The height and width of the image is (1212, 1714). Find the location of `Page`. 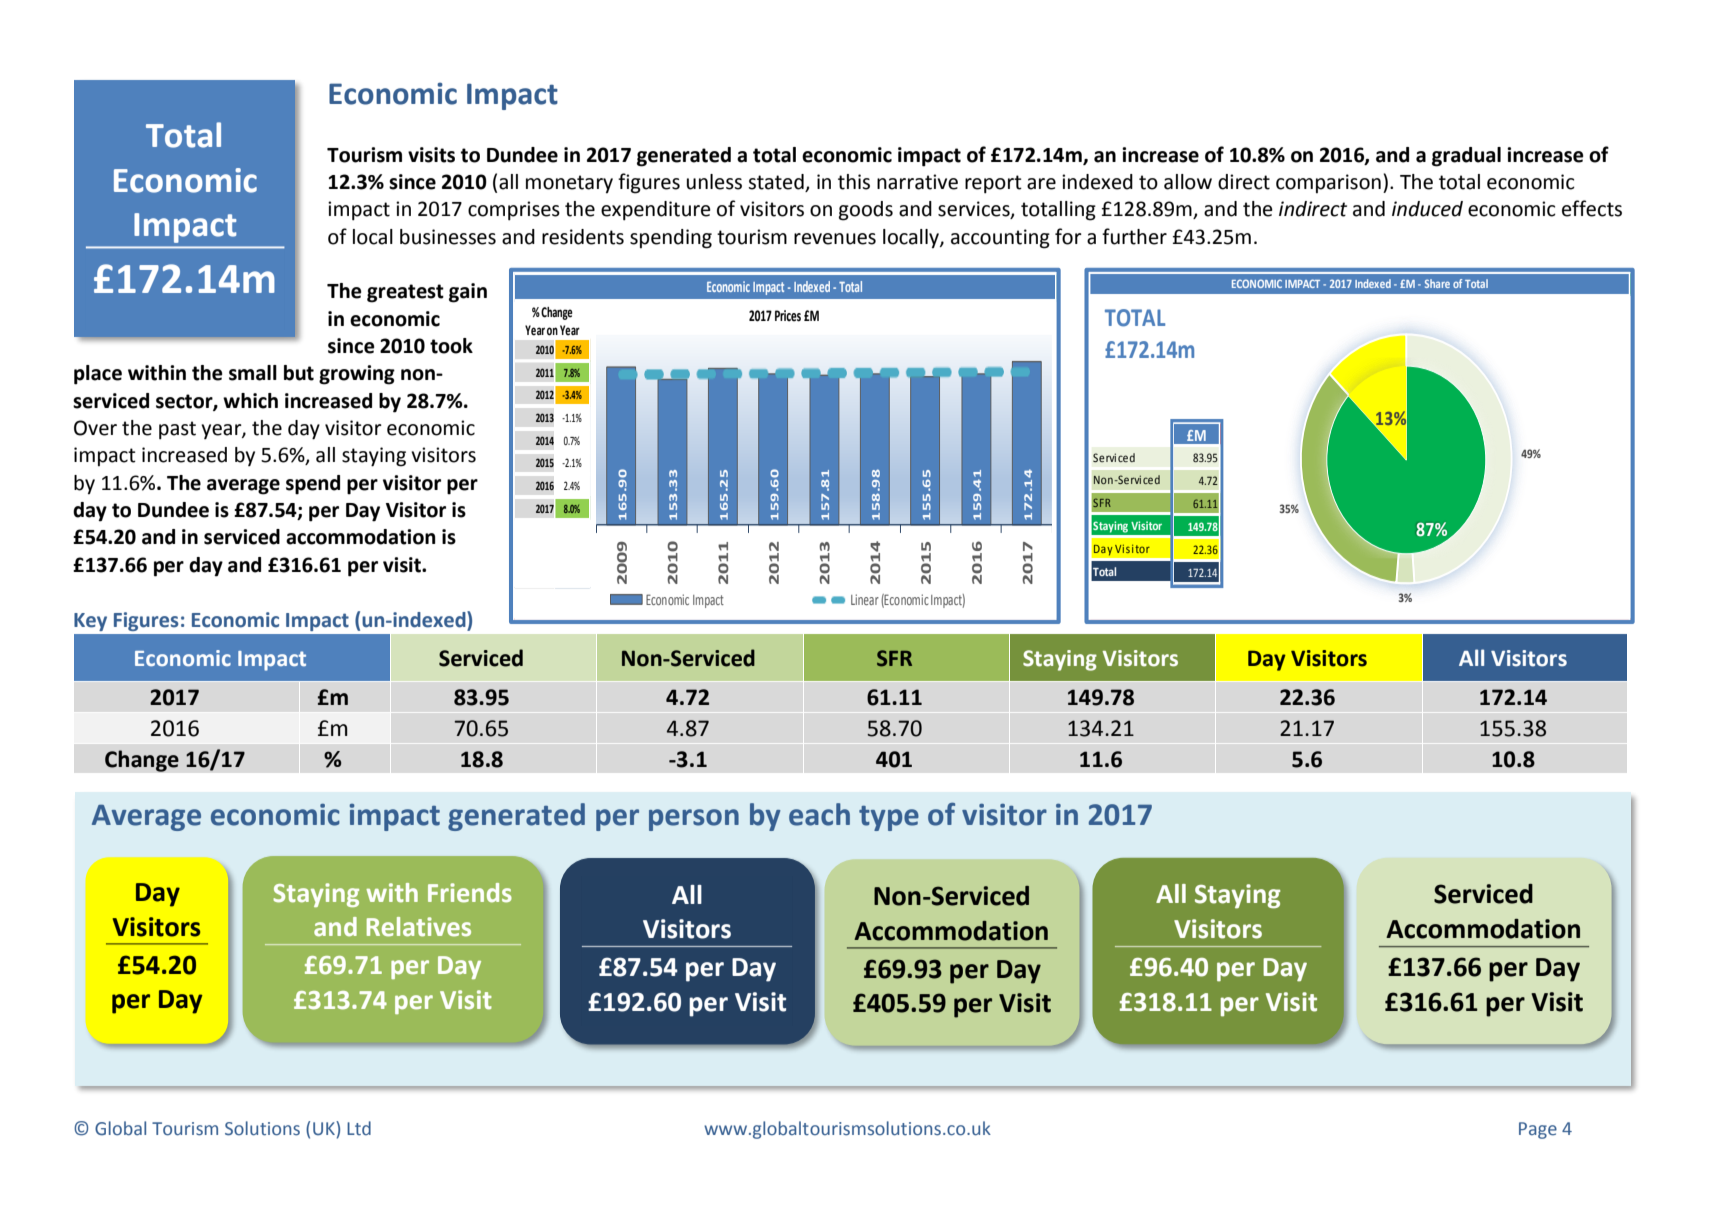

Page is located at coordinates (1538, 1130).
